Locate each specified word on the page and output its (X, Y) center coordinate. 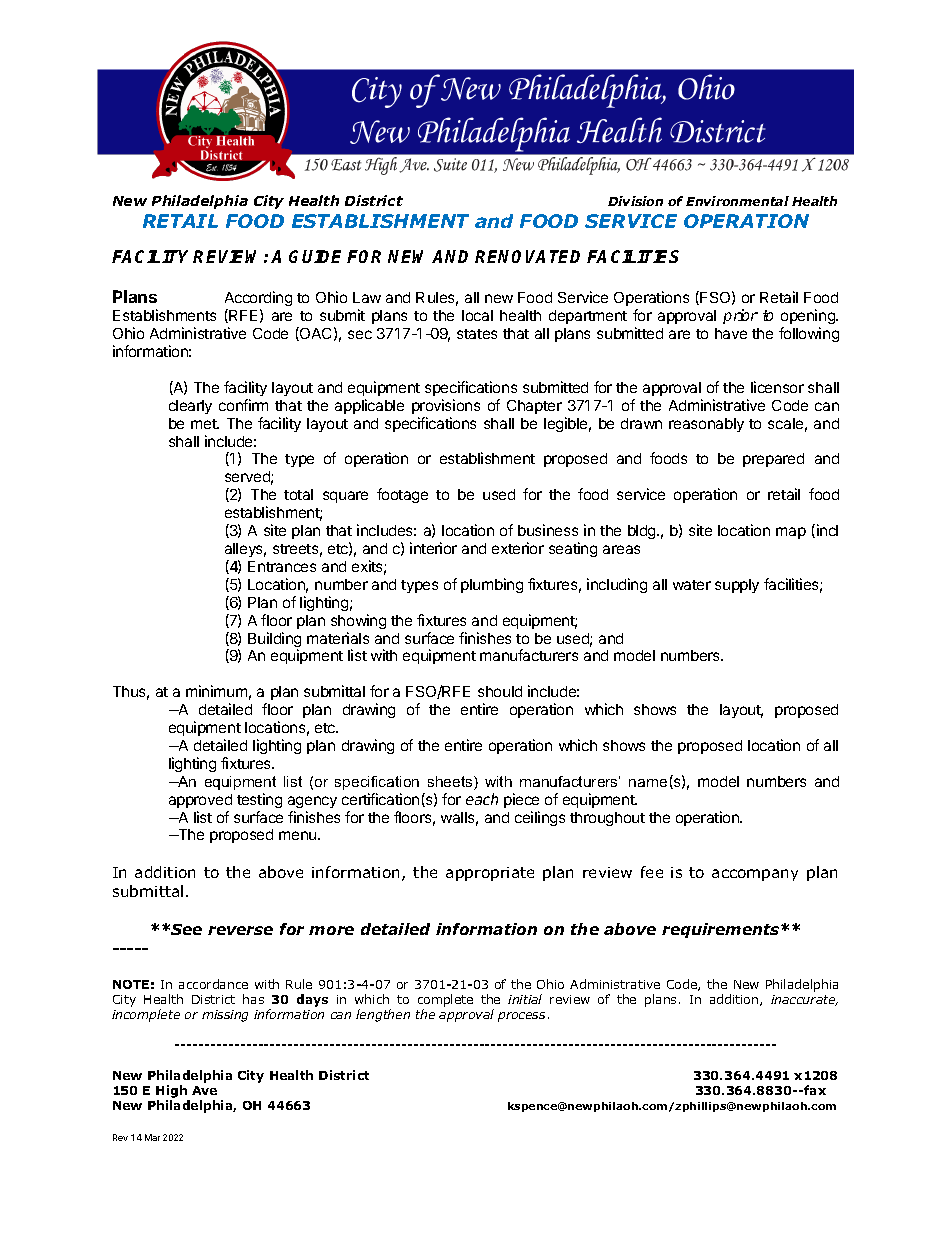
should (500, 691)
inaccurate (804, 1000)
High (171, 1091)
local (477, 315)
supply (737, 586)
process (521, 1017)
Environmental (737, 201)
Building (274, 641)
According (258, 298)
